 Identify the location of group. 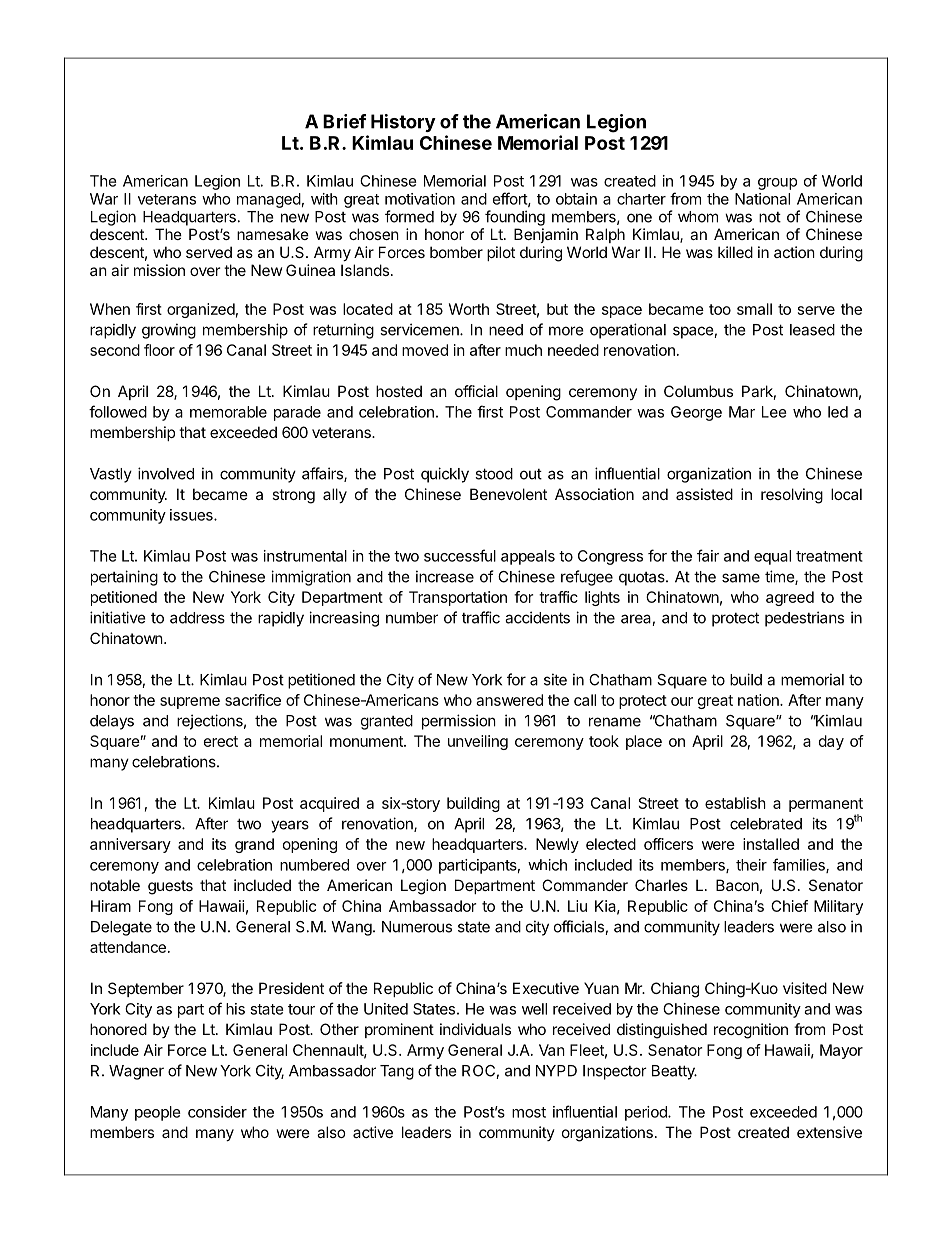
(777, 184).
